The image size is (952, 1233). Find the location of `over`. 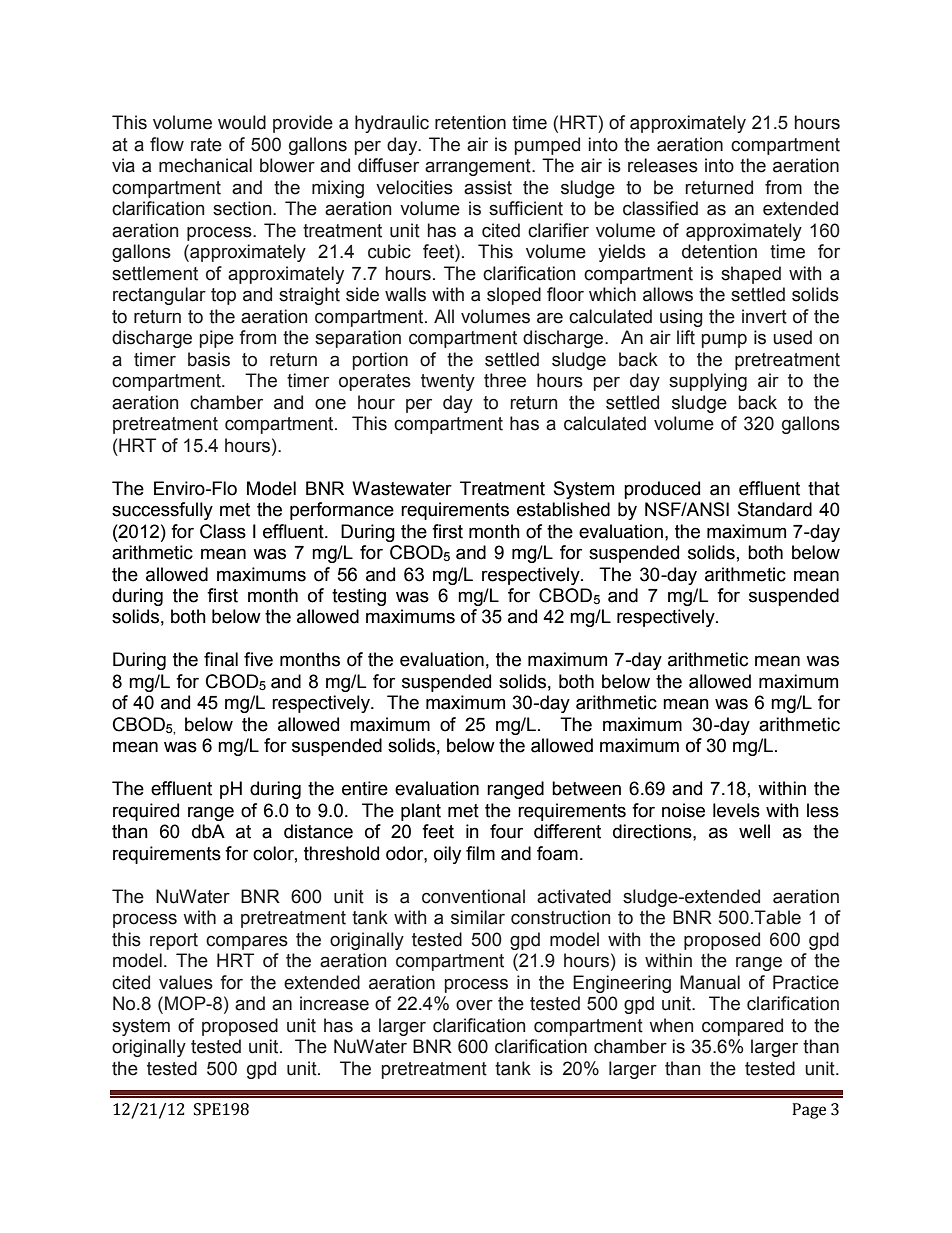

over is located at coordinates (474, 1005).
